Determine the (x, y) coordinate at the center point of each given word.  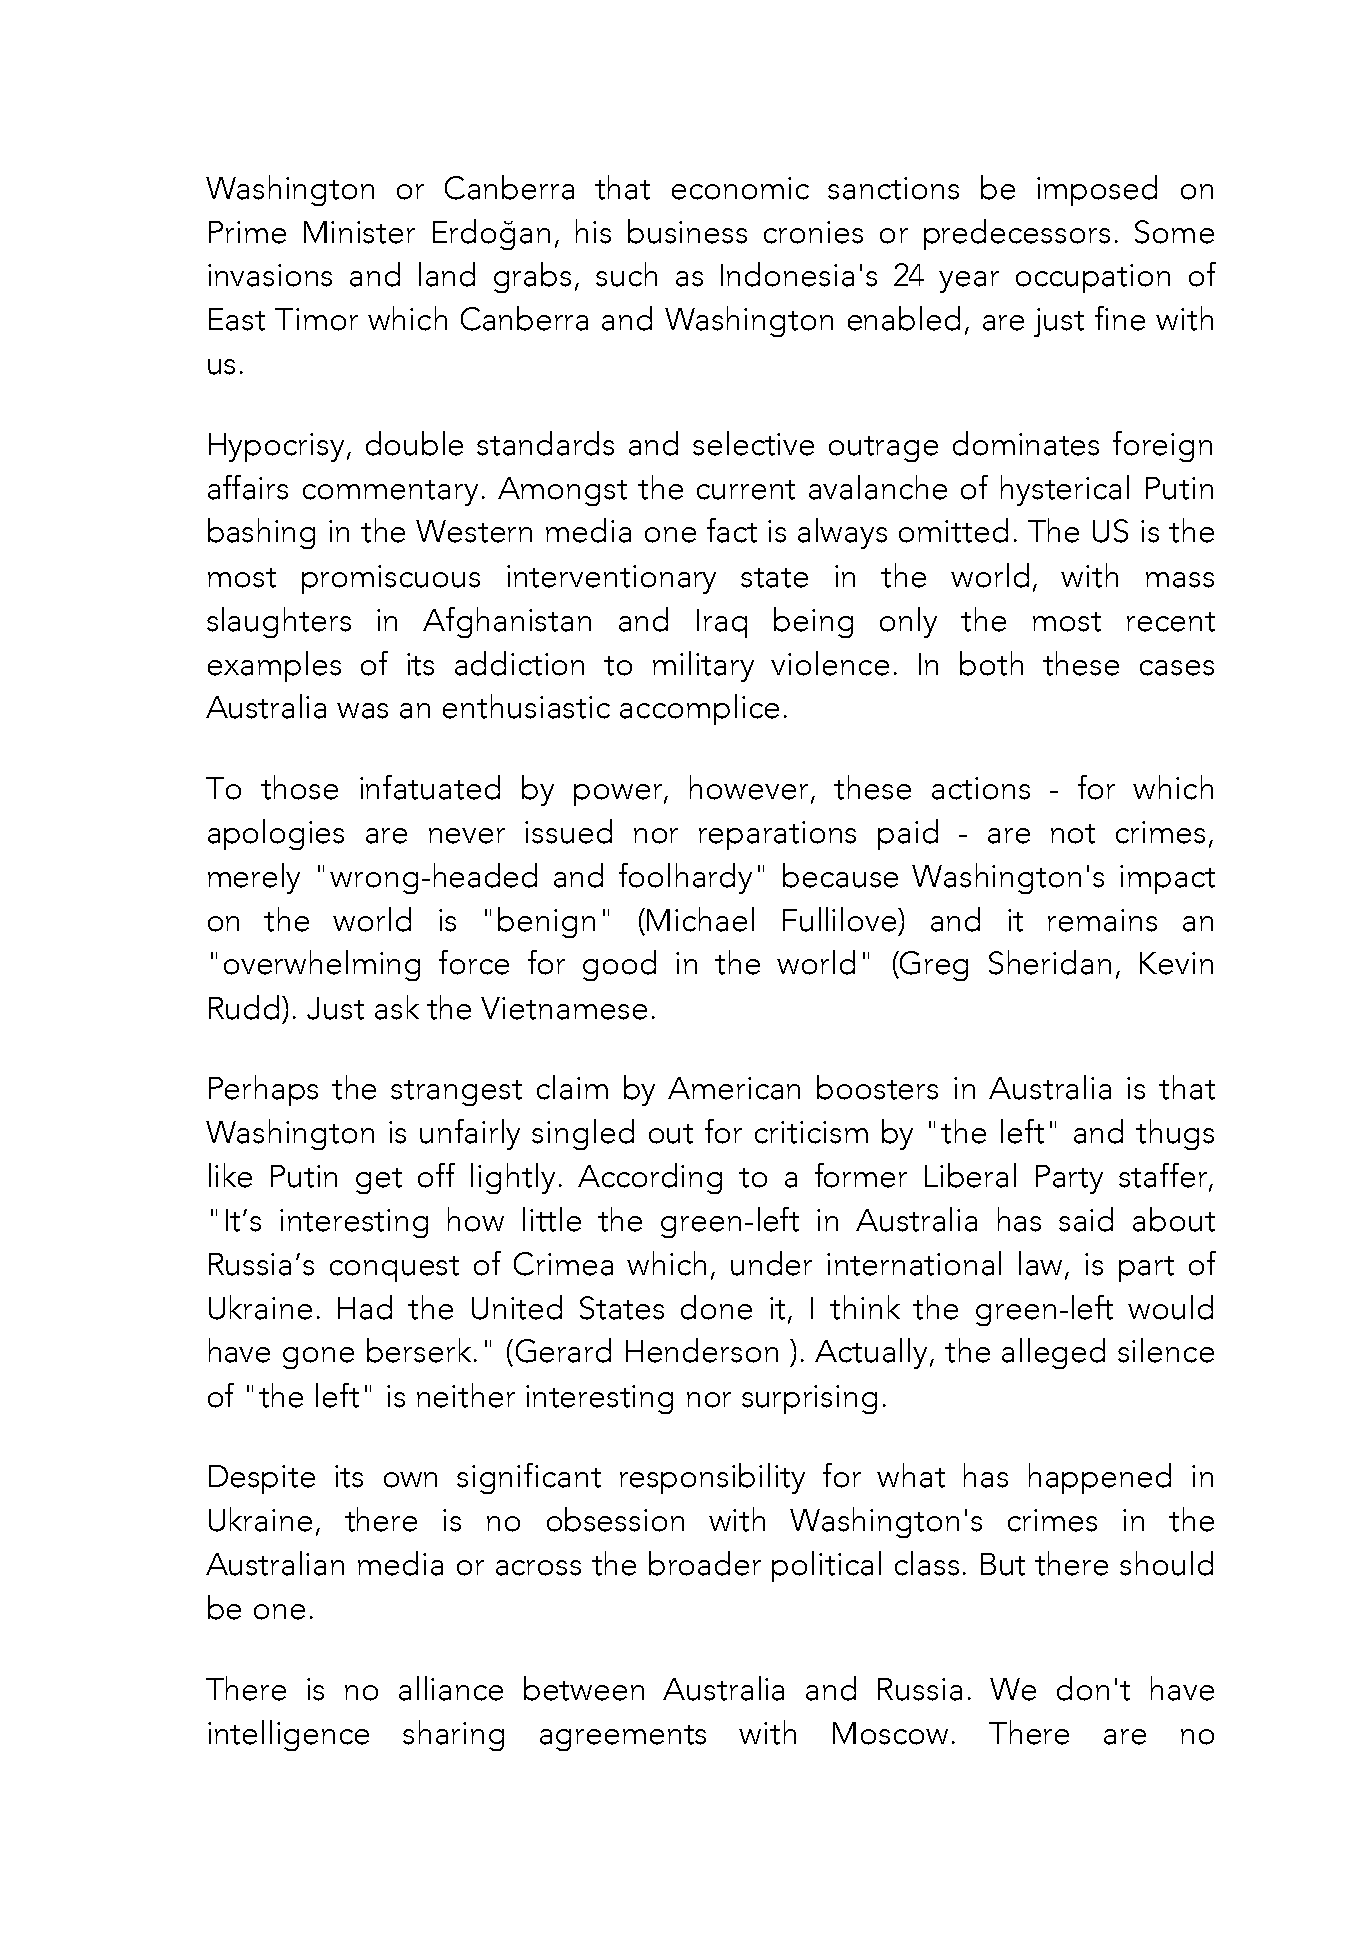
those (299, 787)
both (991, 663)
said (1086, 1219)
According (650, 1178)
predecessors (1017, 234)
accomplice (699, 709)
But (1003, 1564)
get (379, 1181)
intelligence (288, 1735)
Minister (359, 232)
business (687, 231)
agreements (623, 1738)
